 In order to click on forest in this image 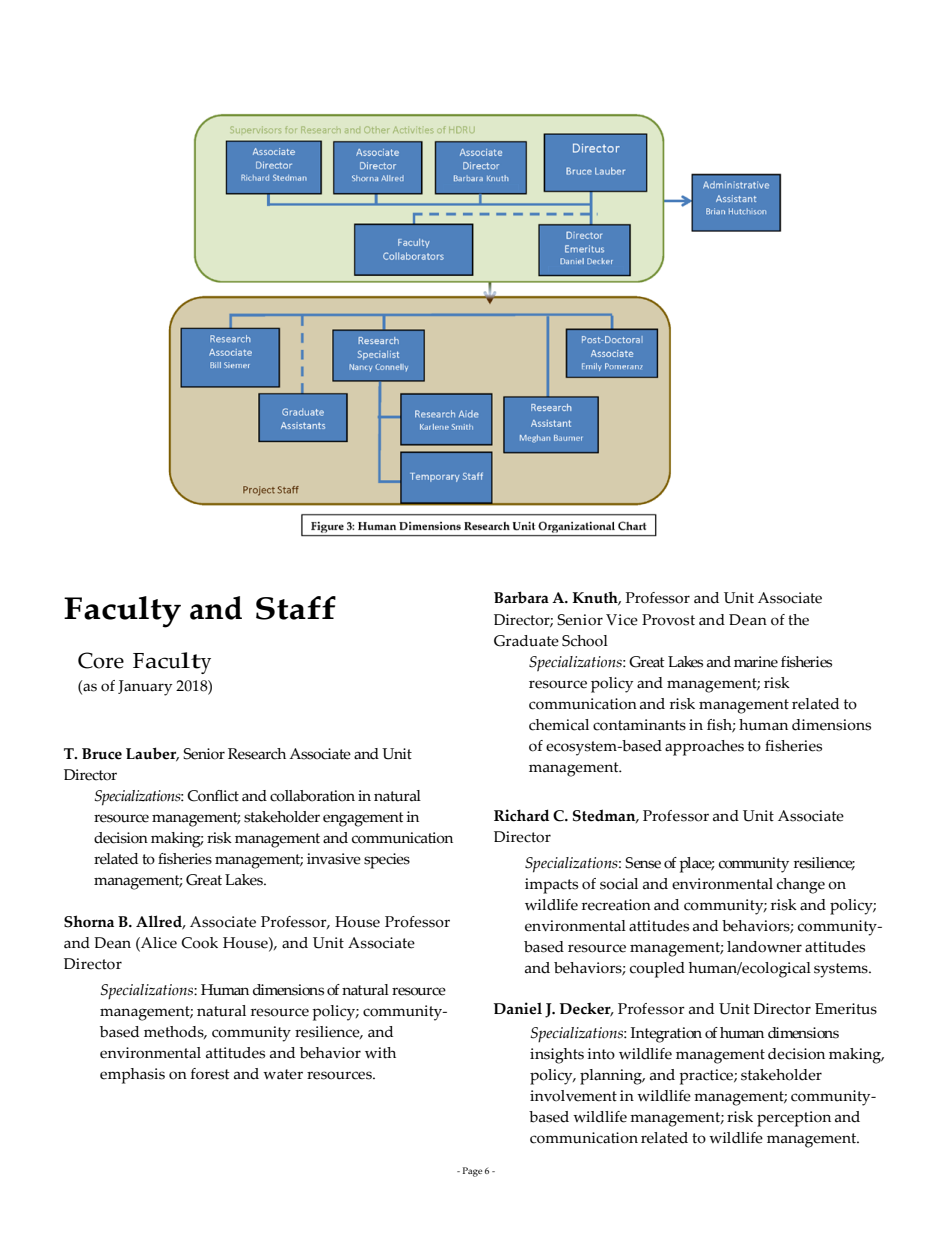, I will do `click(210, 1074)`.
